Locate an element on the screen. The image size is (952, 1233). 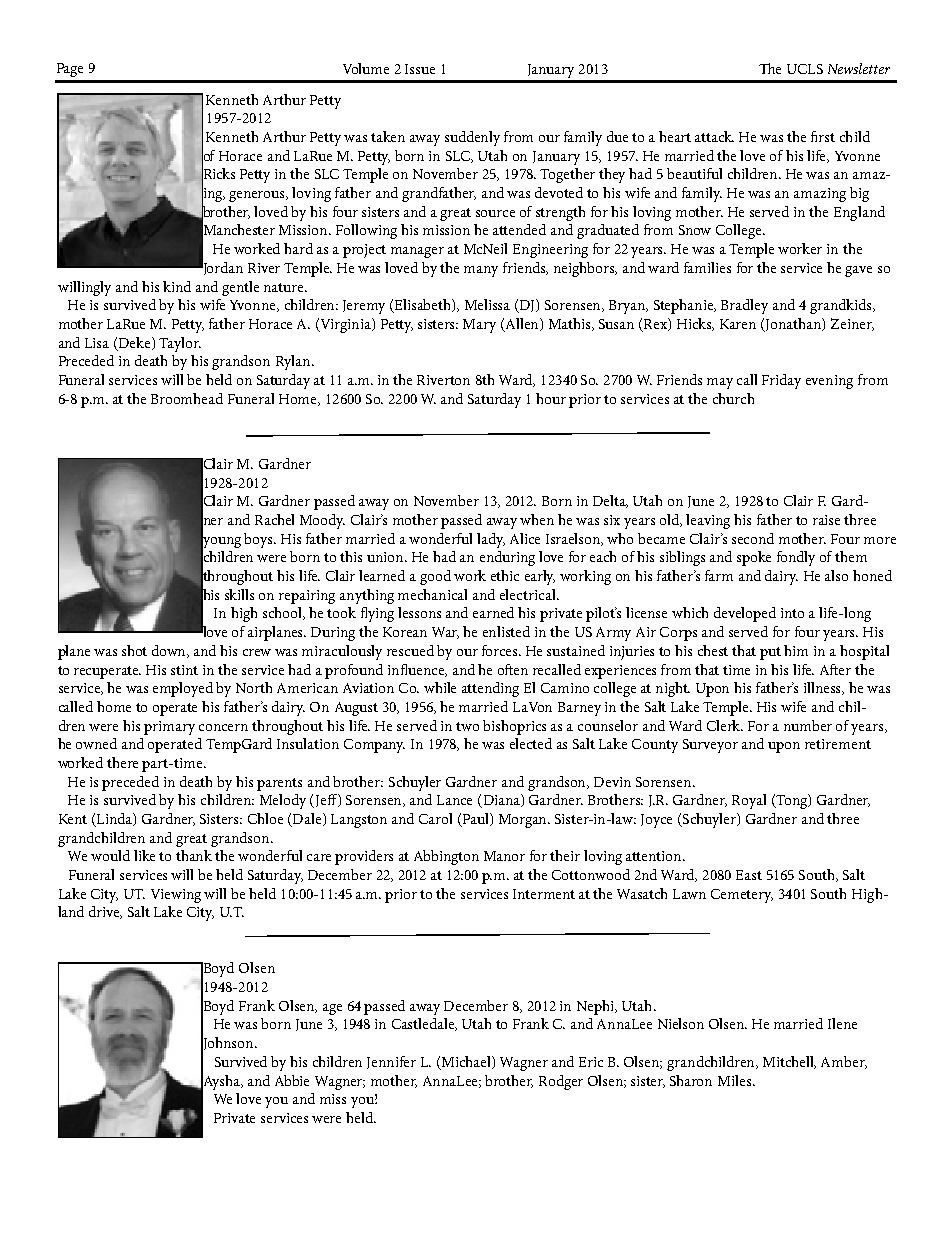
fondly is located at coordinates (796, 558).
